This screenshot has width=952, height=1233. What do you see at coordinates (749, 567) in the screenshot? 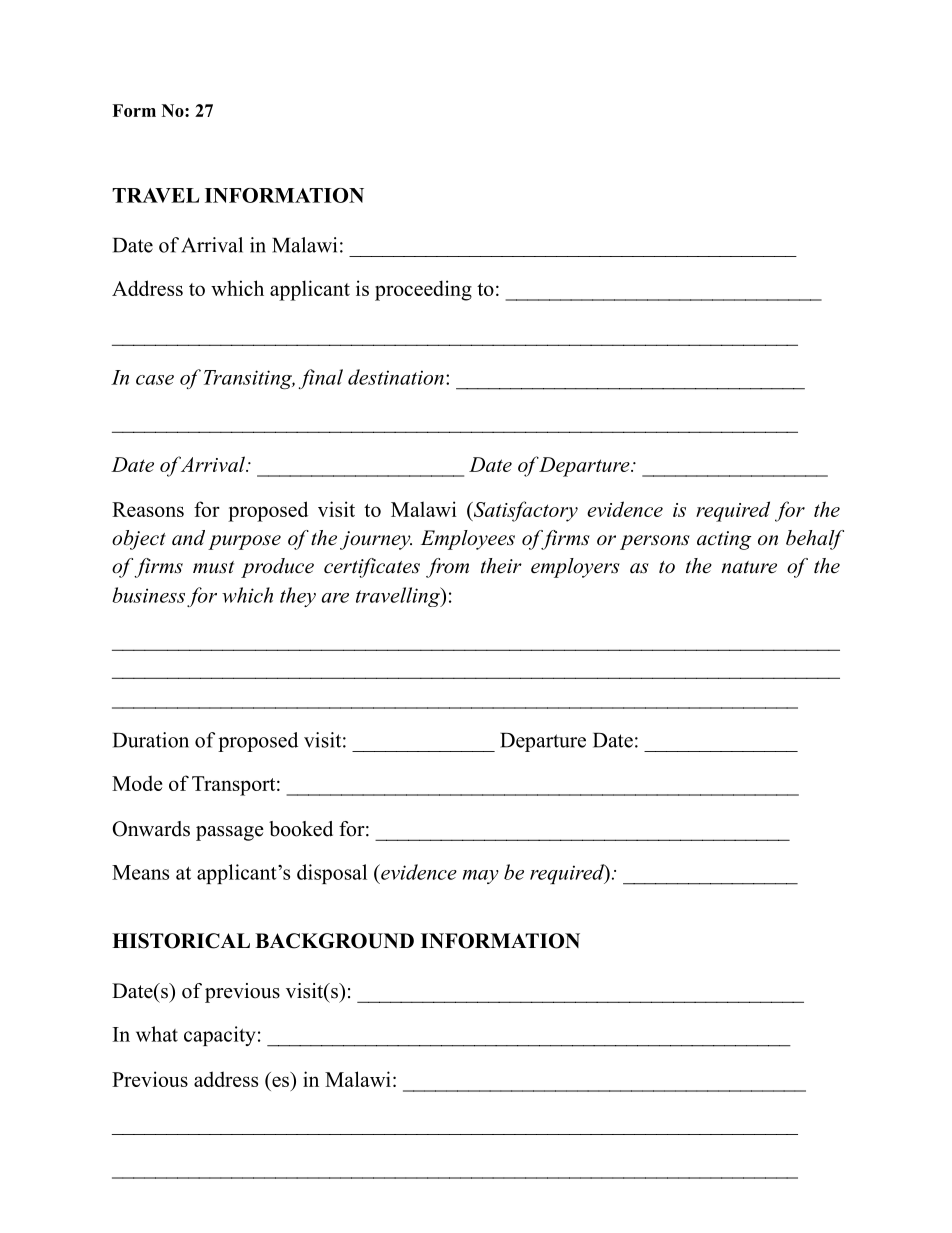
I see `nature` at bounding box center [749, 567].
